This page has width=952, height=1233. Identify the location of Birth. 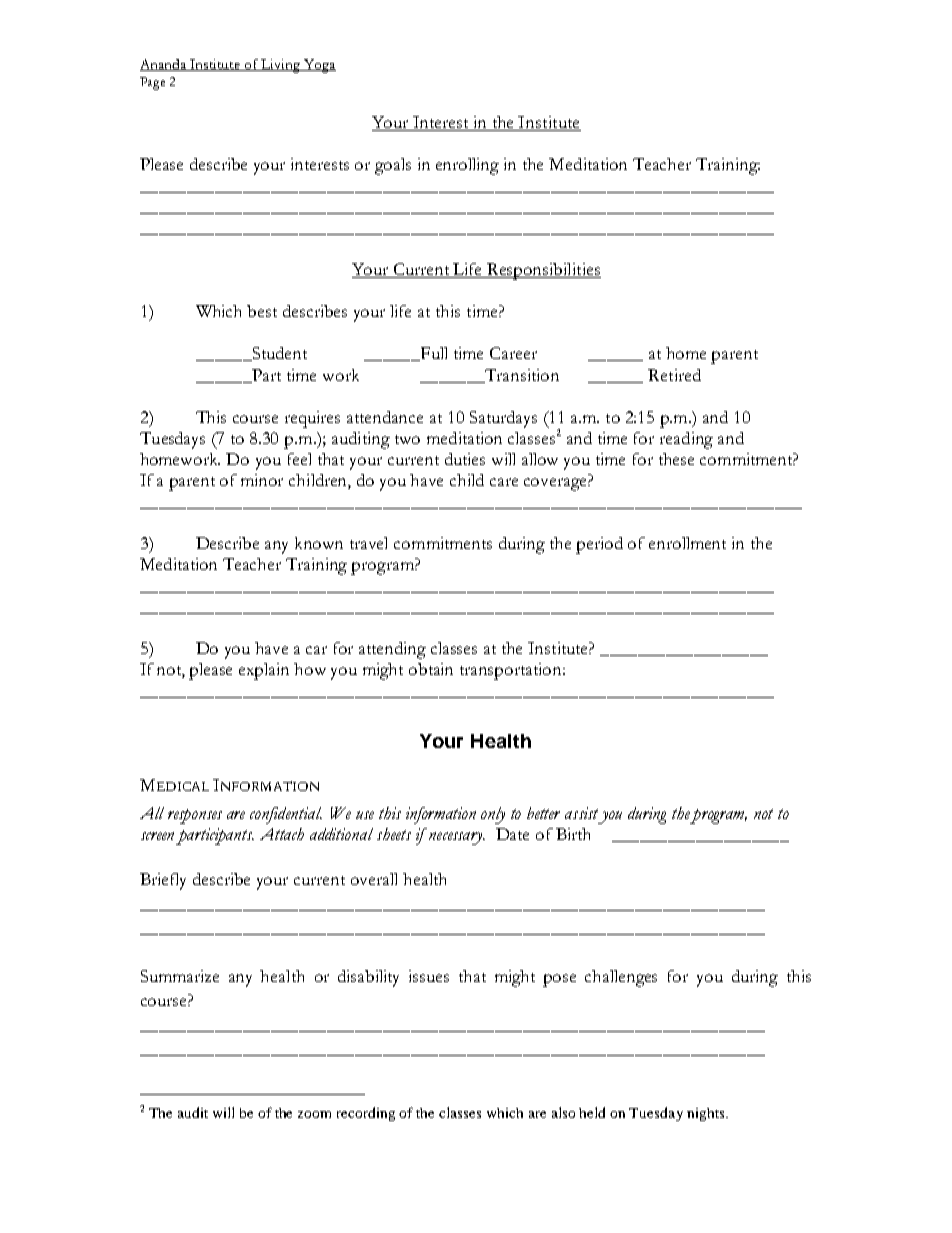
(573, 834).
